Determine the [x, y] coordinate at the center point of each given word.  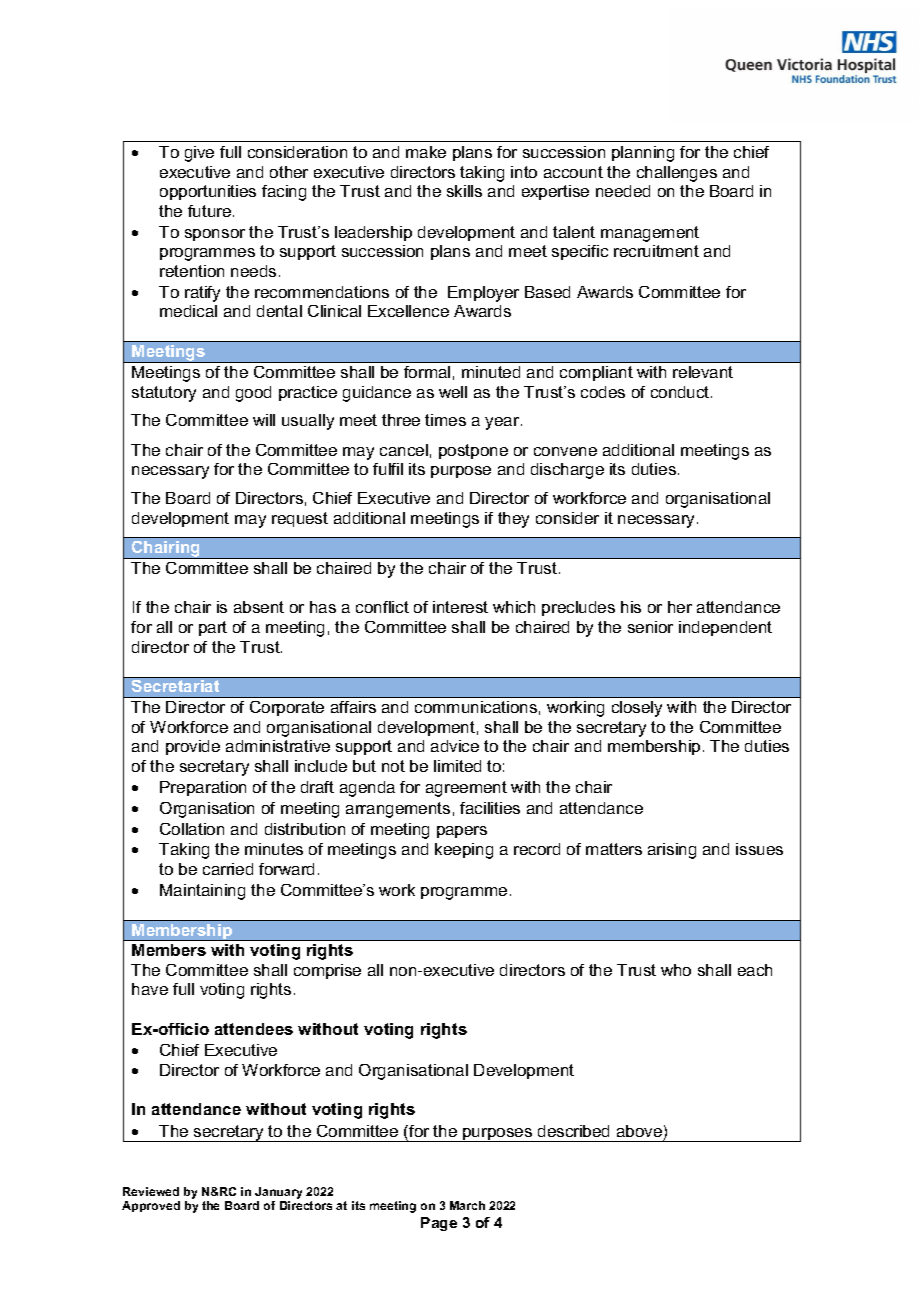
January [278, 1194]
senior [650, 627]
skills [464, 191]
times [445, 420]
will [264, 420]
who [676, 970]
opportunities [208, 192]
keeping [464, 851]
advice [455, 746]
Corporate [287, 708]
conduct [681, 392]
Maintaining [202, 892]
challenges [677, 174]
